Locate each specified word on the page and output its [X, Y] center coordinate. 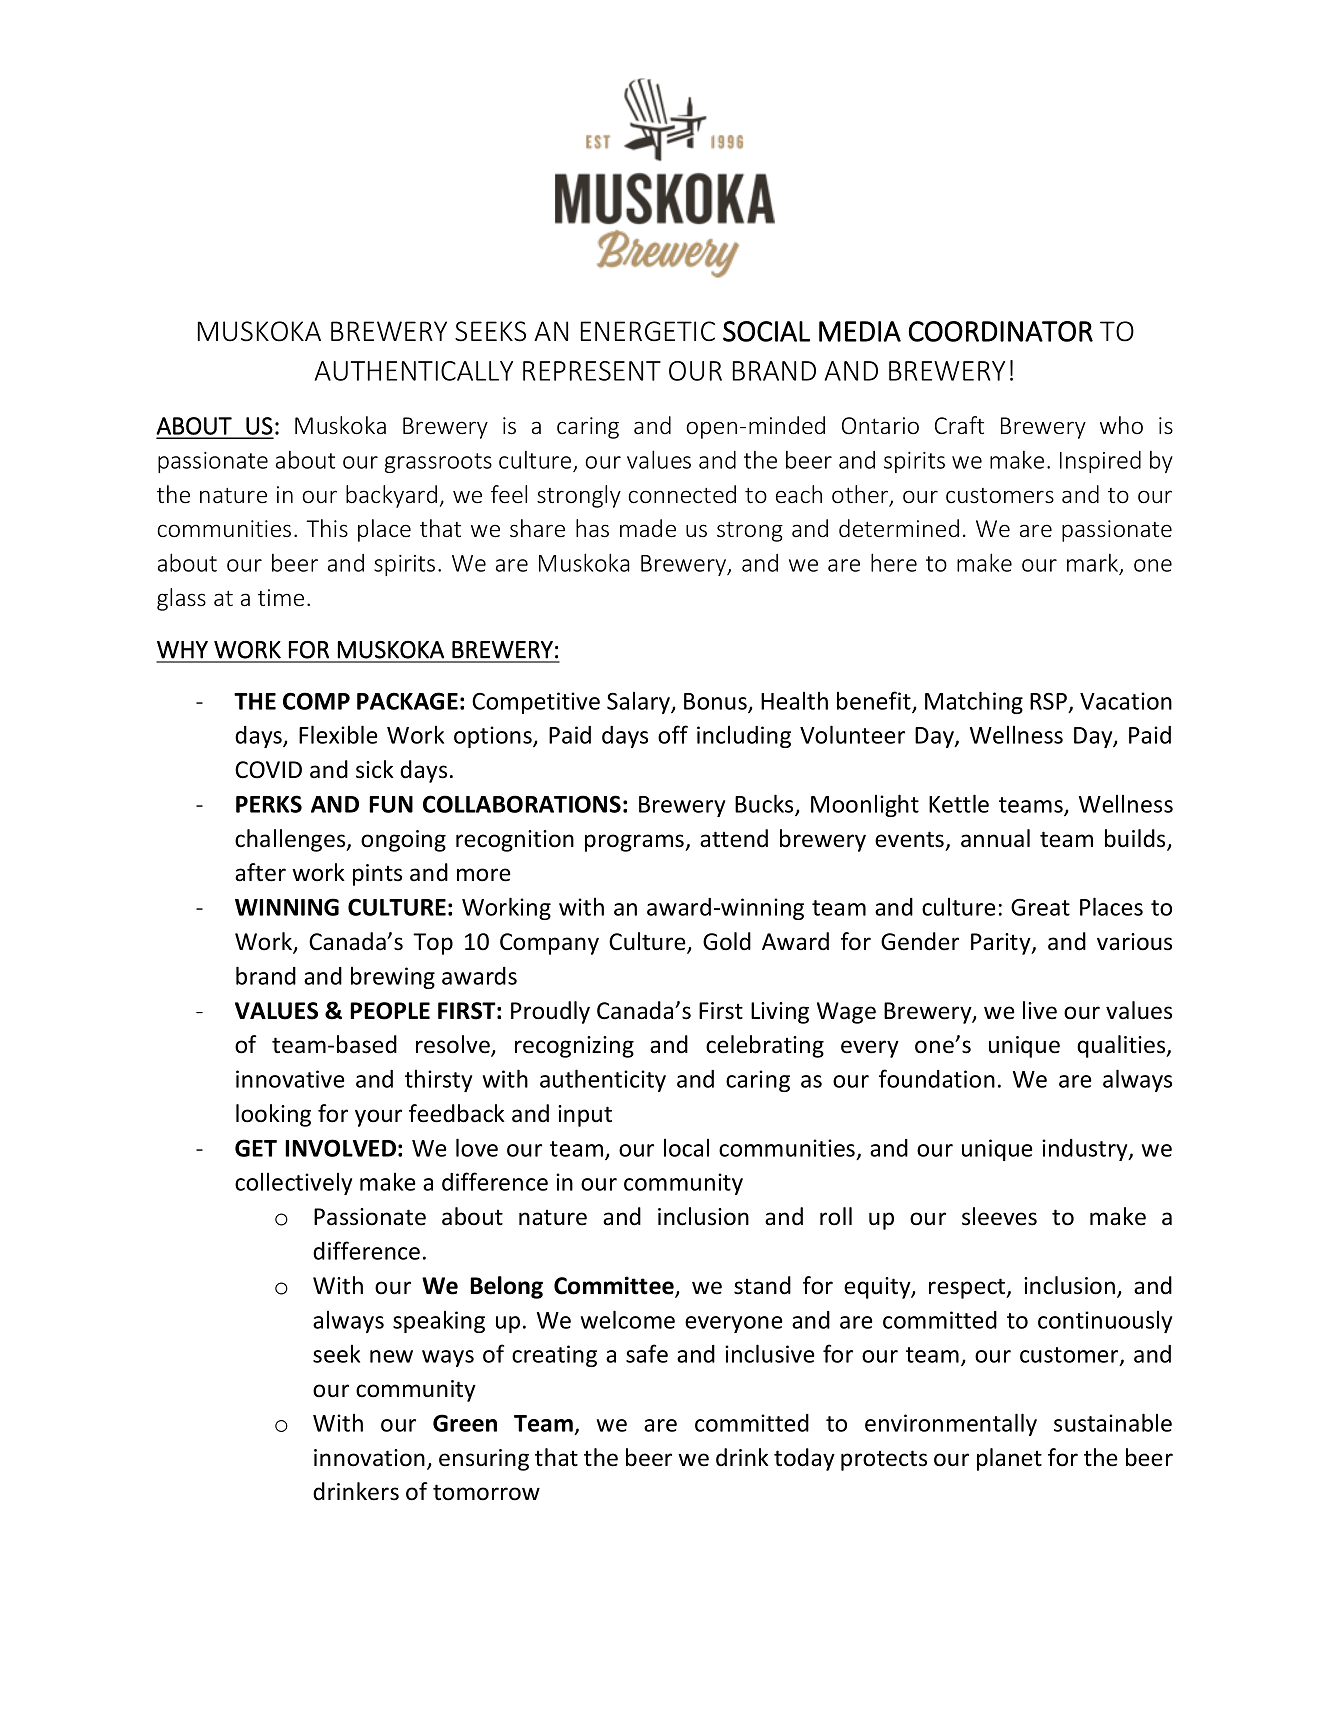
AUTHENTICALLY [414, 371]
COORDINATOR [1001, 331]
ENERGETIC [648, 331]
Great [1040, 907]
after [260, 872]
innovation [369, 1458]
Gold [727, 941]
